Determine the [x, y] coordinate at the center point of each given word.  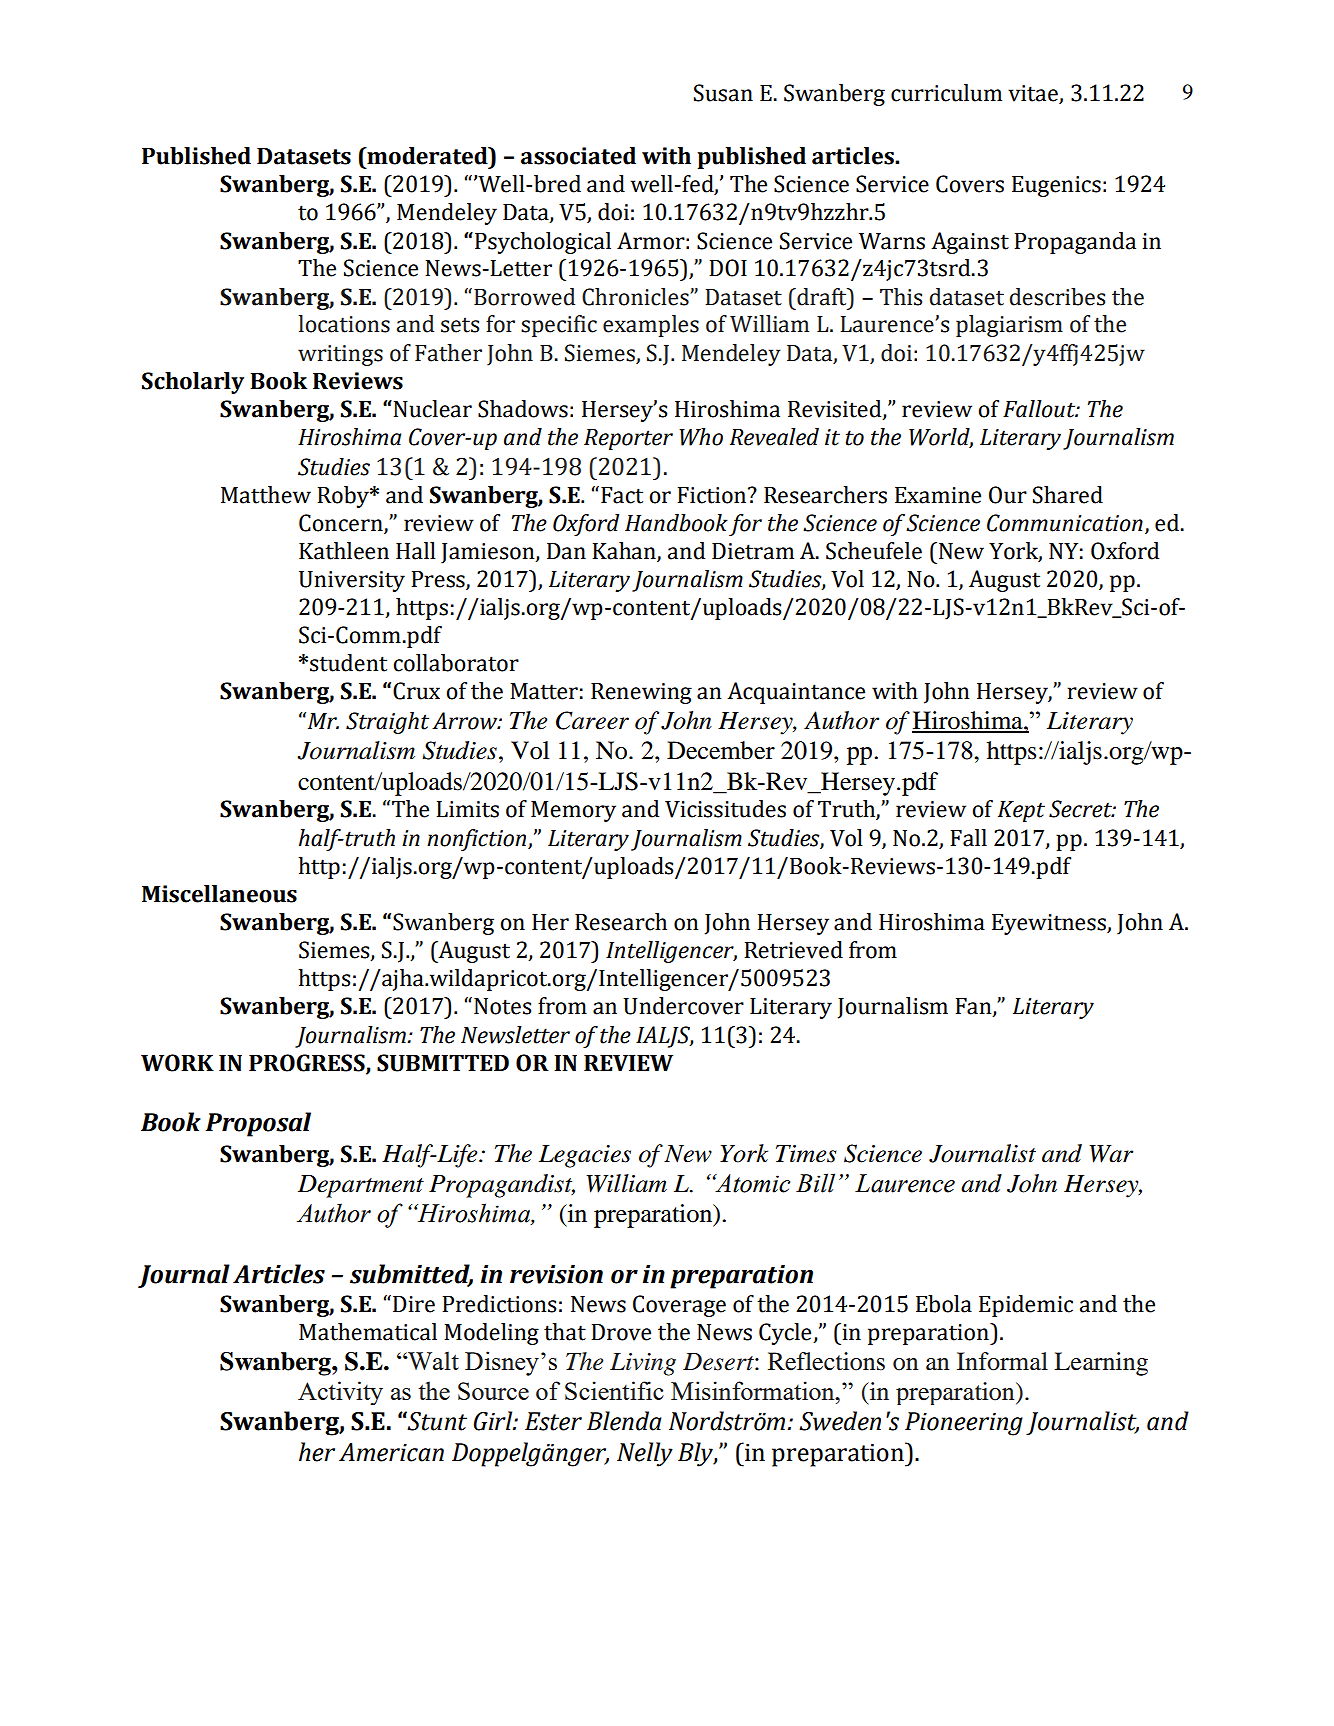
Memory [573, 811]
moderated [427, 156]
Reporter [628, 439]
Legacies [585, 1156]
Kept [1021, 811]
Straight [387, 723]
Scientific [614, 1390]
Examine [938, 495]
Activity [340, 1393]
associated [578, 156]
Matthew [266, 495]
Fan [974, 1007]
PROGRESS [308, 1064]
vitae [1034, 94]
